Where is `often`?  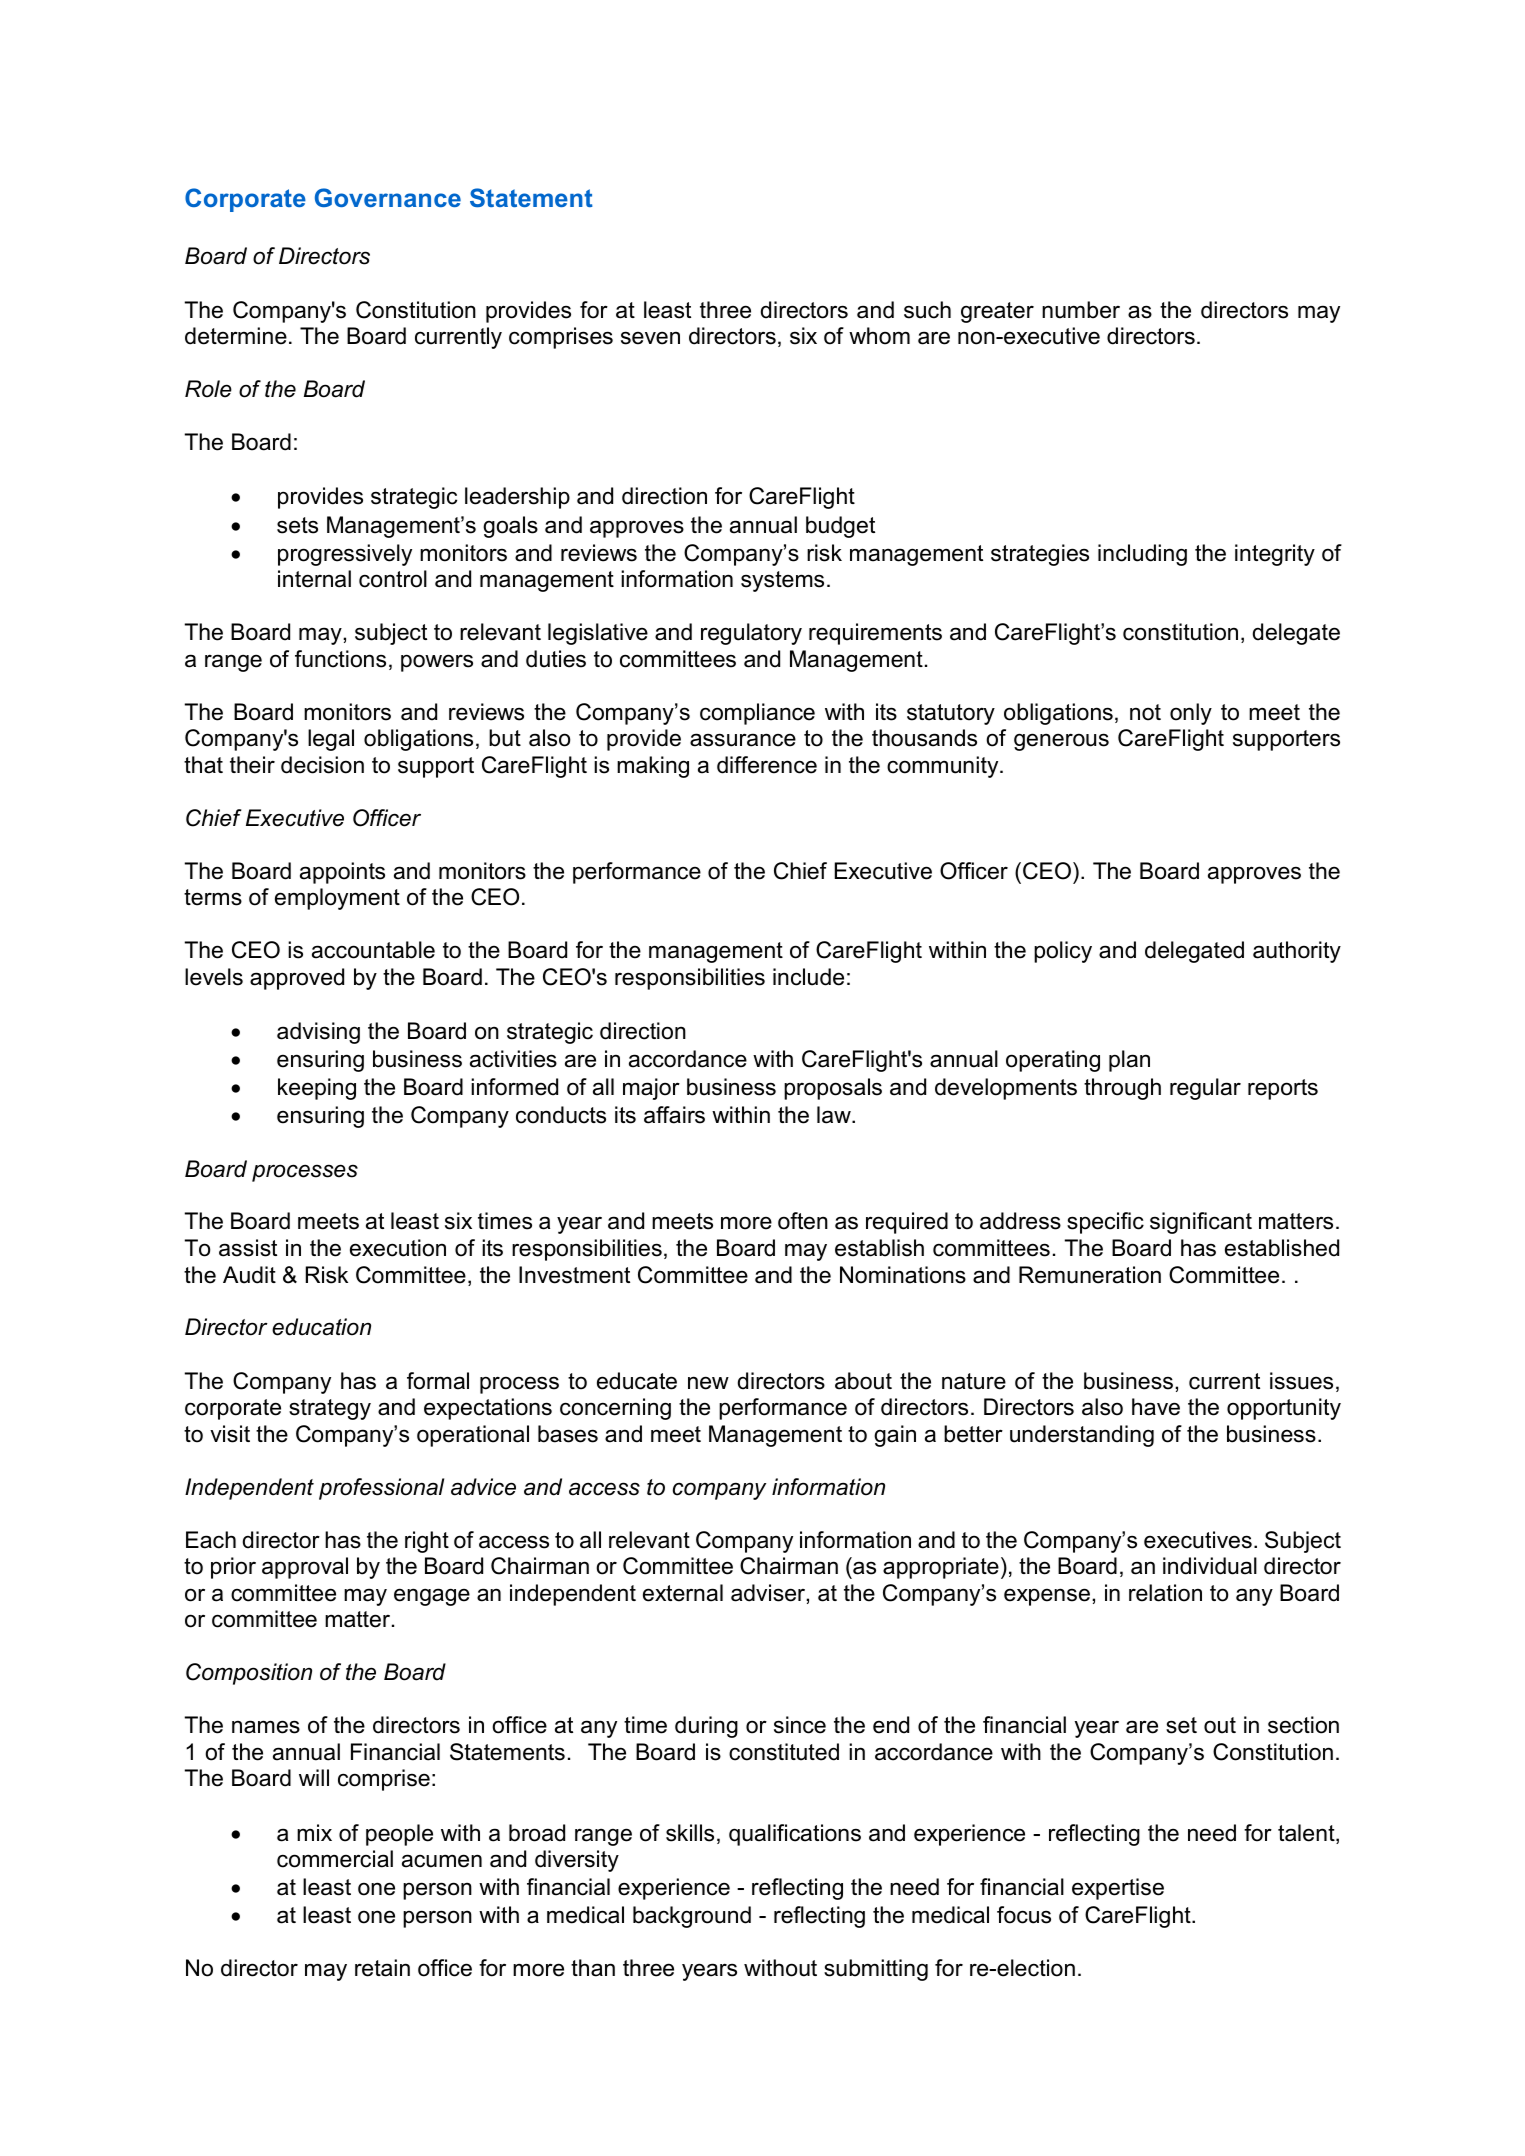 often is located at coordinates (803, 1221).
